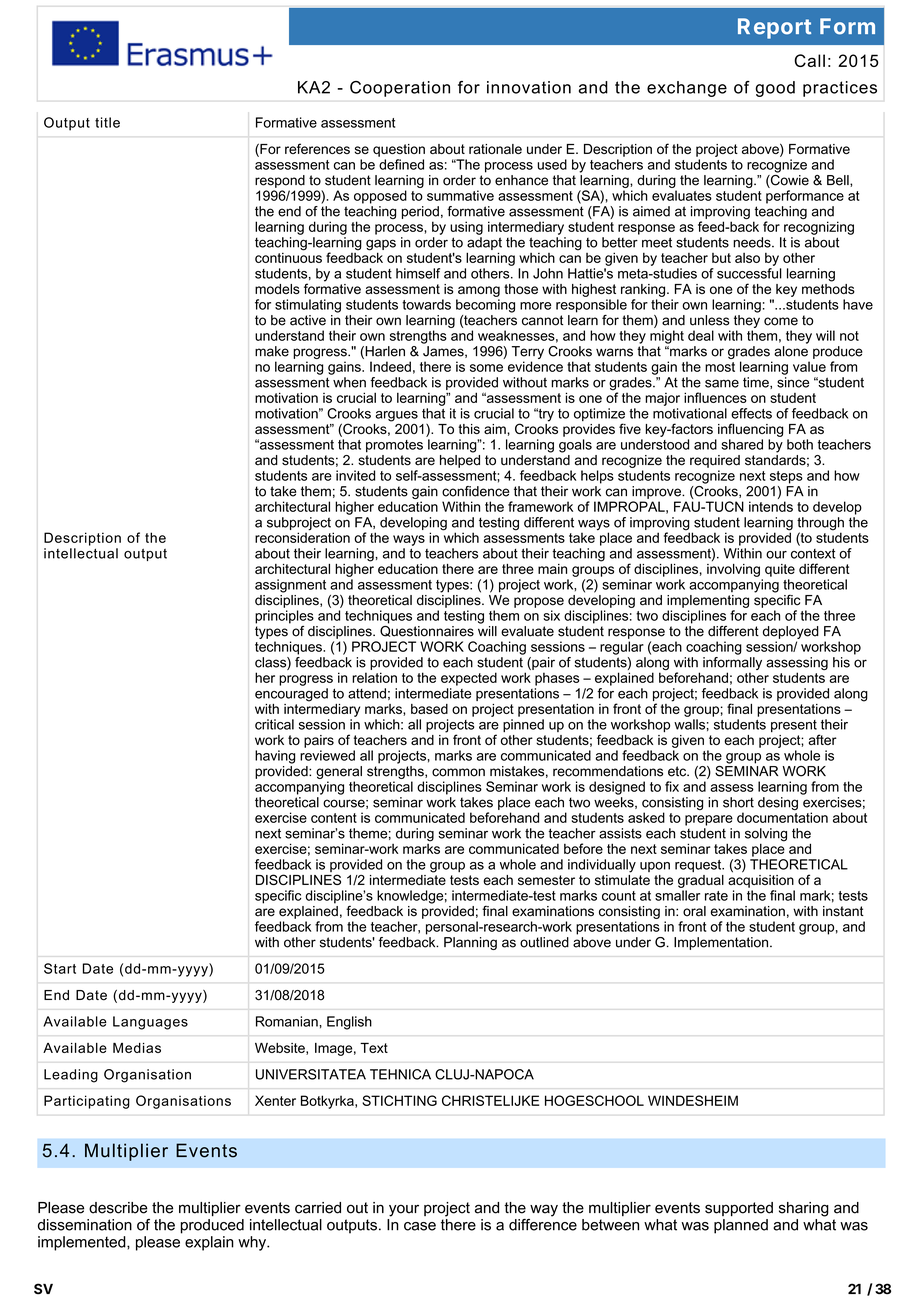 Image resolution: width=924 pixels, height=1309 pixels. Describe the element at coordinates (284, 617) in the screenshot. I see `principles` at that location.
